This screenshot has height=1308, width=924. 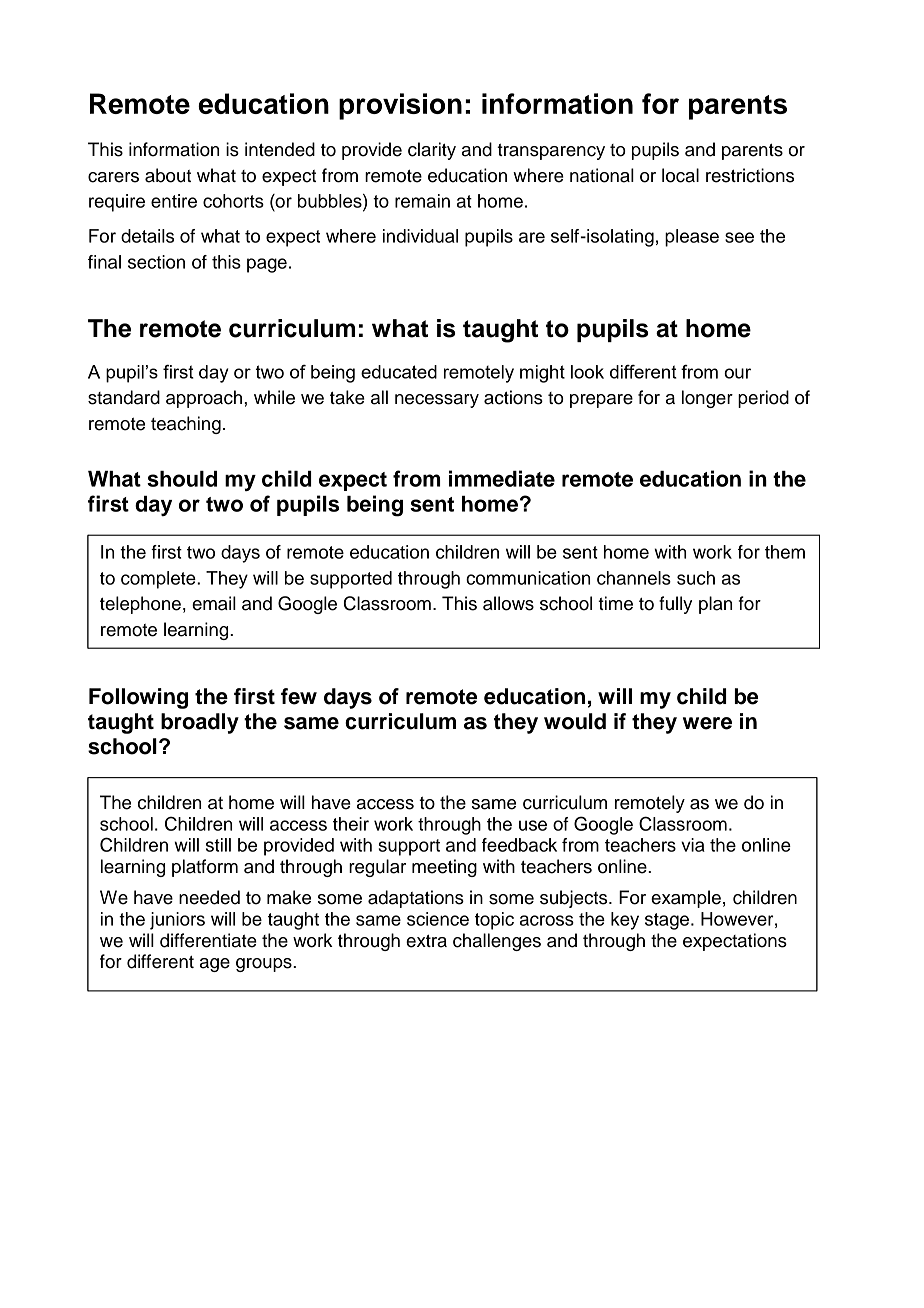 What do you see at coordinates (575, 721) in the screenshot?
I see `would` at bounding box center [575, 721].
